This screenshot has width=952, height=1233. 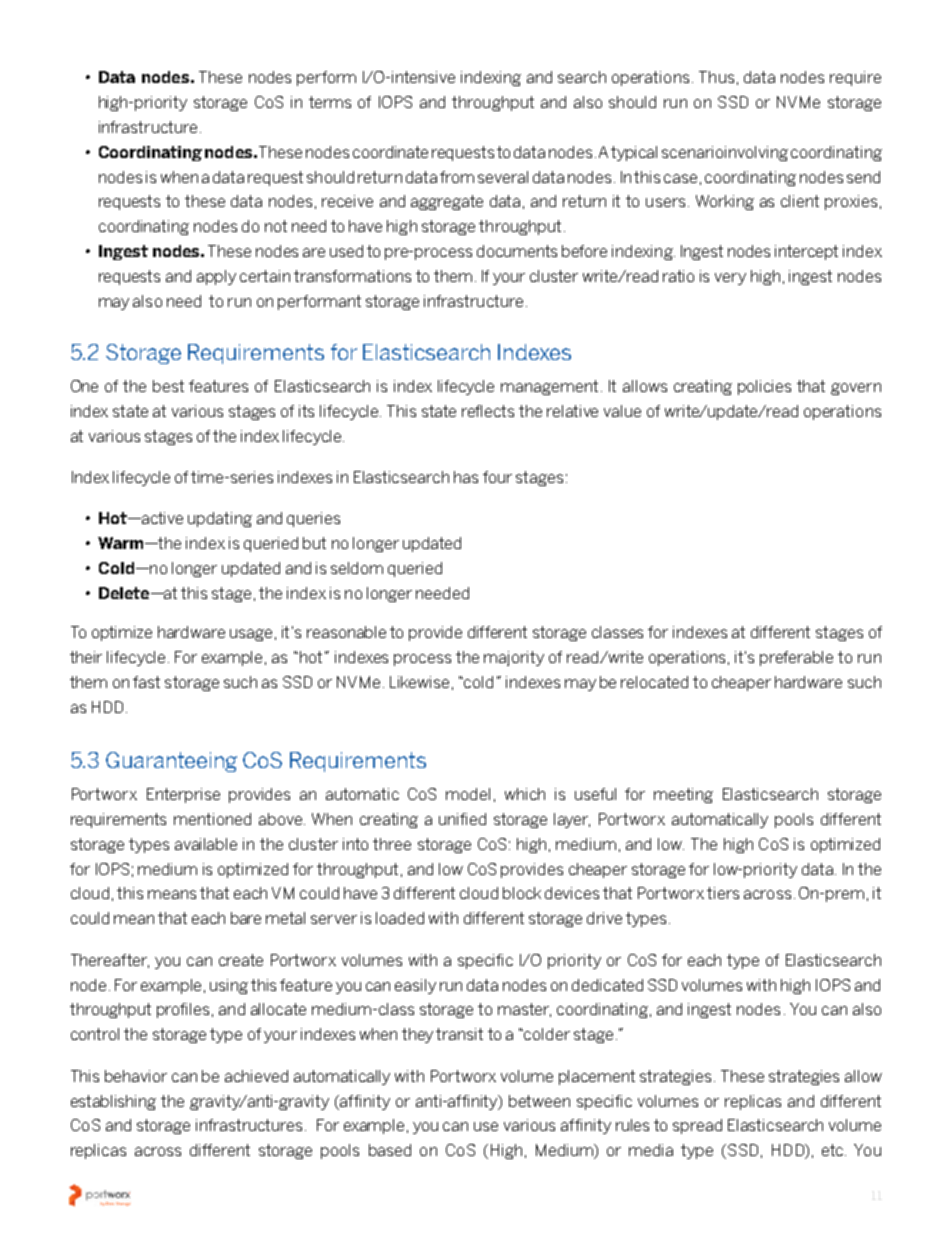 I want to click on establishing, so click(x=113, y=1102).
